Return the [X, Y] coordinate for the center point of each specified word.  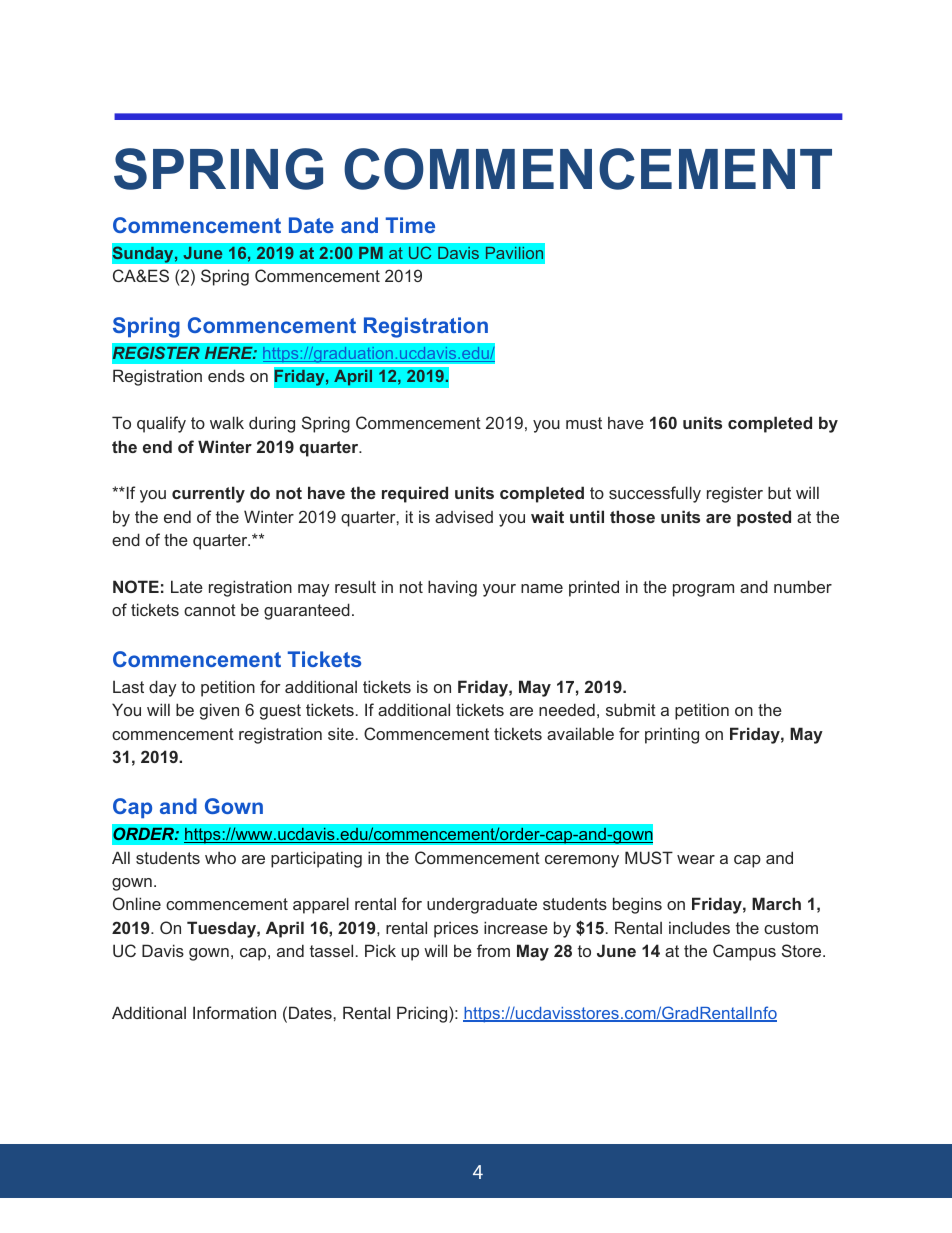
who [220, 857]
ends [226, 375]
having [452, 588]
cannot [210, 610]
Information [234, 1012]
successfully [655, 494]
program [703, 590]
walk [227, 422]
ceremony [582, 861]
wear [696, 859]
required [415, 494]
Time [410, 225]
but [779, 492]
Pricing [423, 1014]
